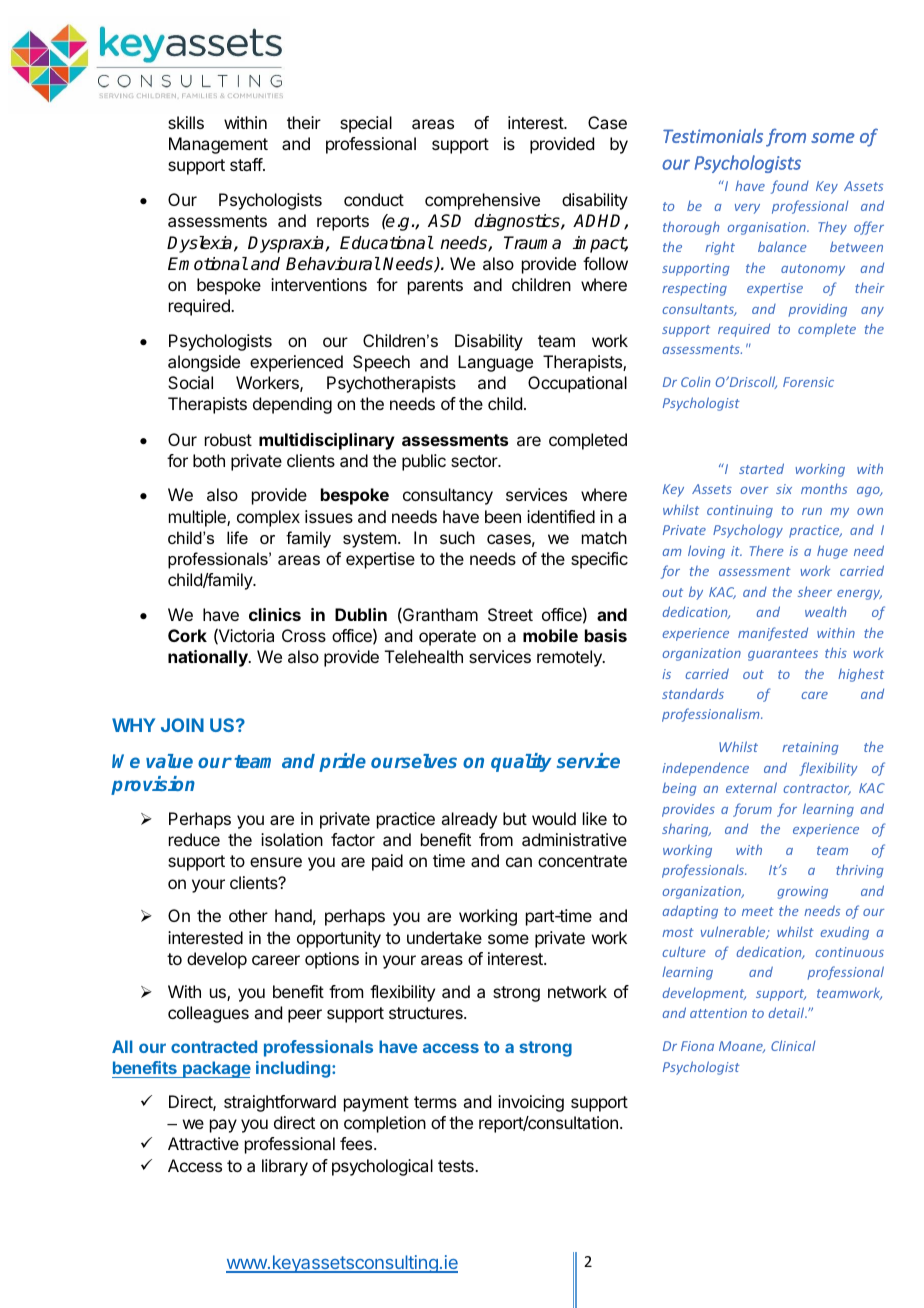 This document has width=924, height=1308. What do you see at coordinates (783, 655) in the document?
I see `guarantees` at bounding box center [783, 655].
